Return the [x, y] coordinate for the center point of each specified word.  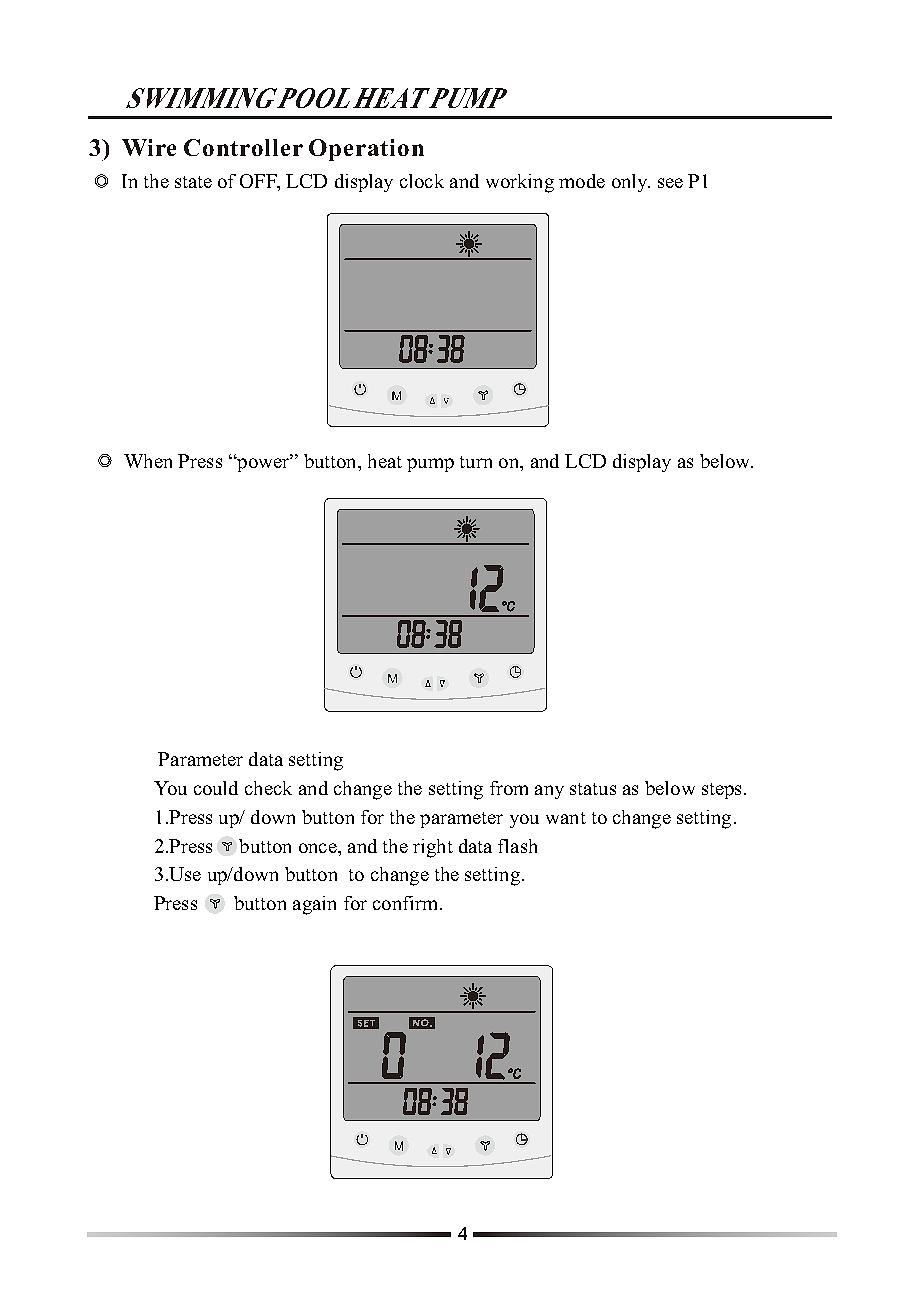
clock [422, 181]
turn [476, 462]
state [193, 182]
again [314, 905]
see [670, 183]
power [263, 463]
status [593, 789]
